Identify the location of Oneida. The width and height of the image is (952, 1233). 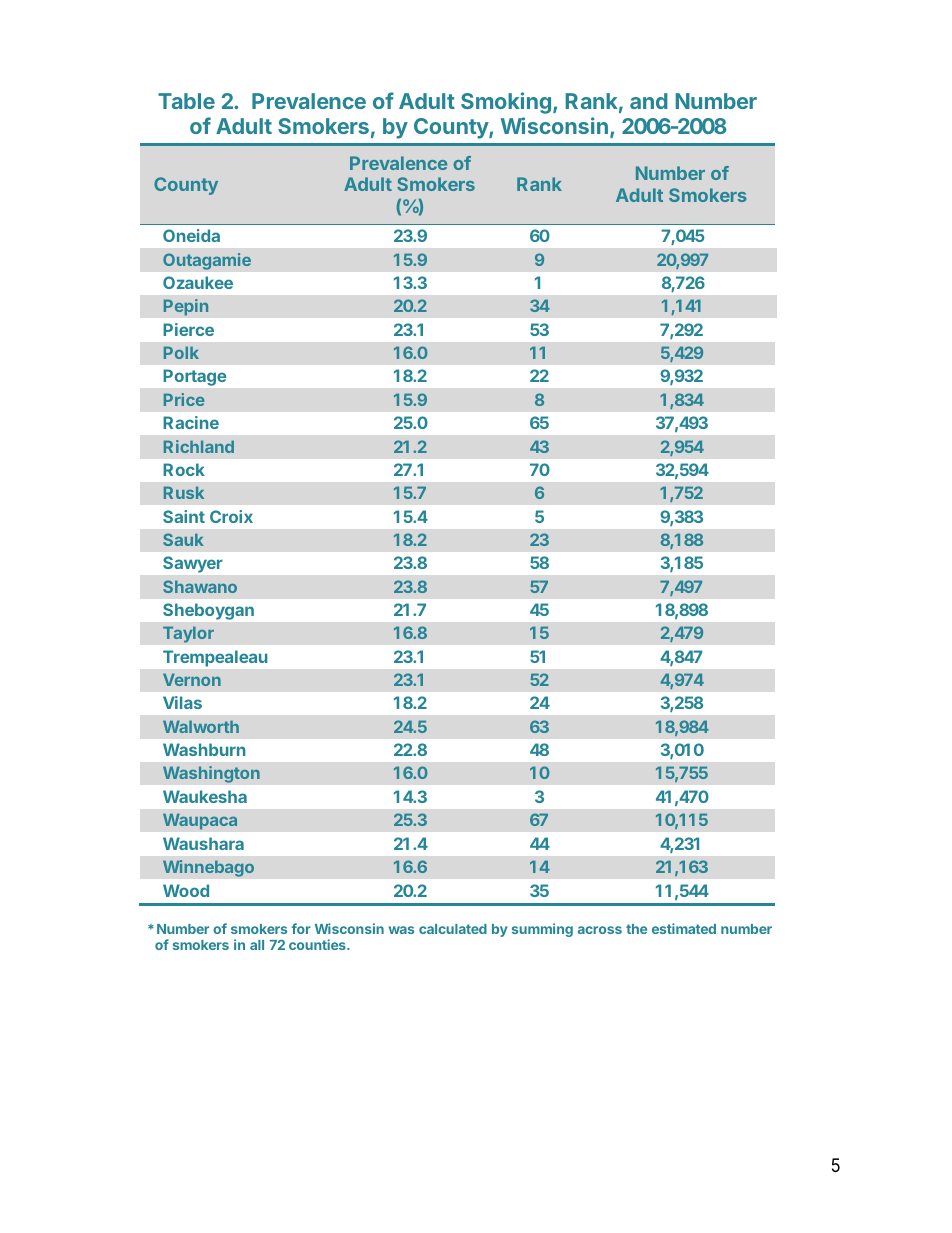
(191, 235).
